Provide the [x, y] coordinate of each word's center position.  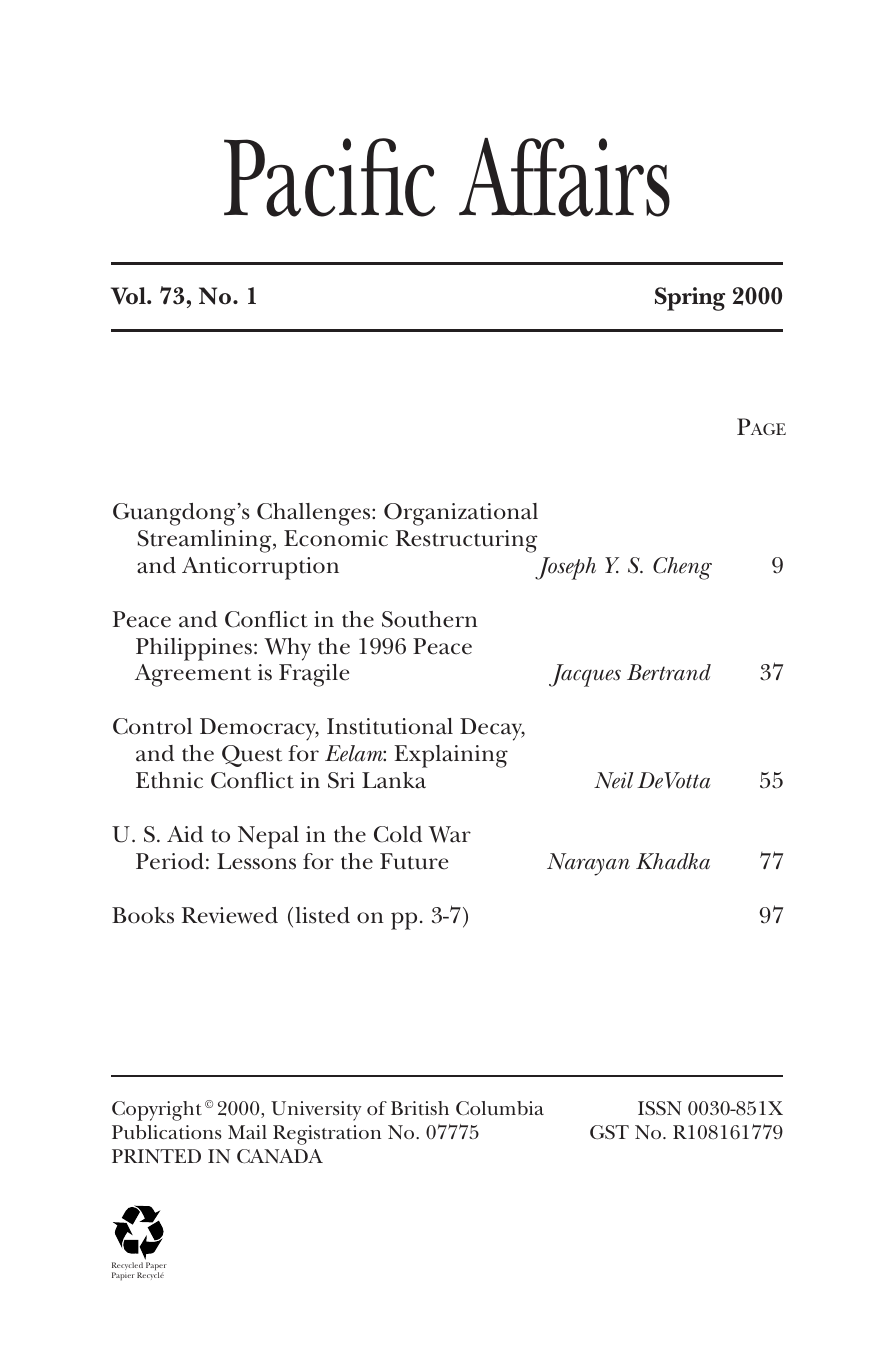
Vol [129, 296]
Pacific [330, 177]
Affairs [564, 177]
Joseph [565, 568]
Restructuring [466, 541]
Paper [156, 1268]
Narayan [588, 864]
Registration [327, 1135]
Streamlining [206, 541]
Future [414, 861]
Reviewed [230, 915]
